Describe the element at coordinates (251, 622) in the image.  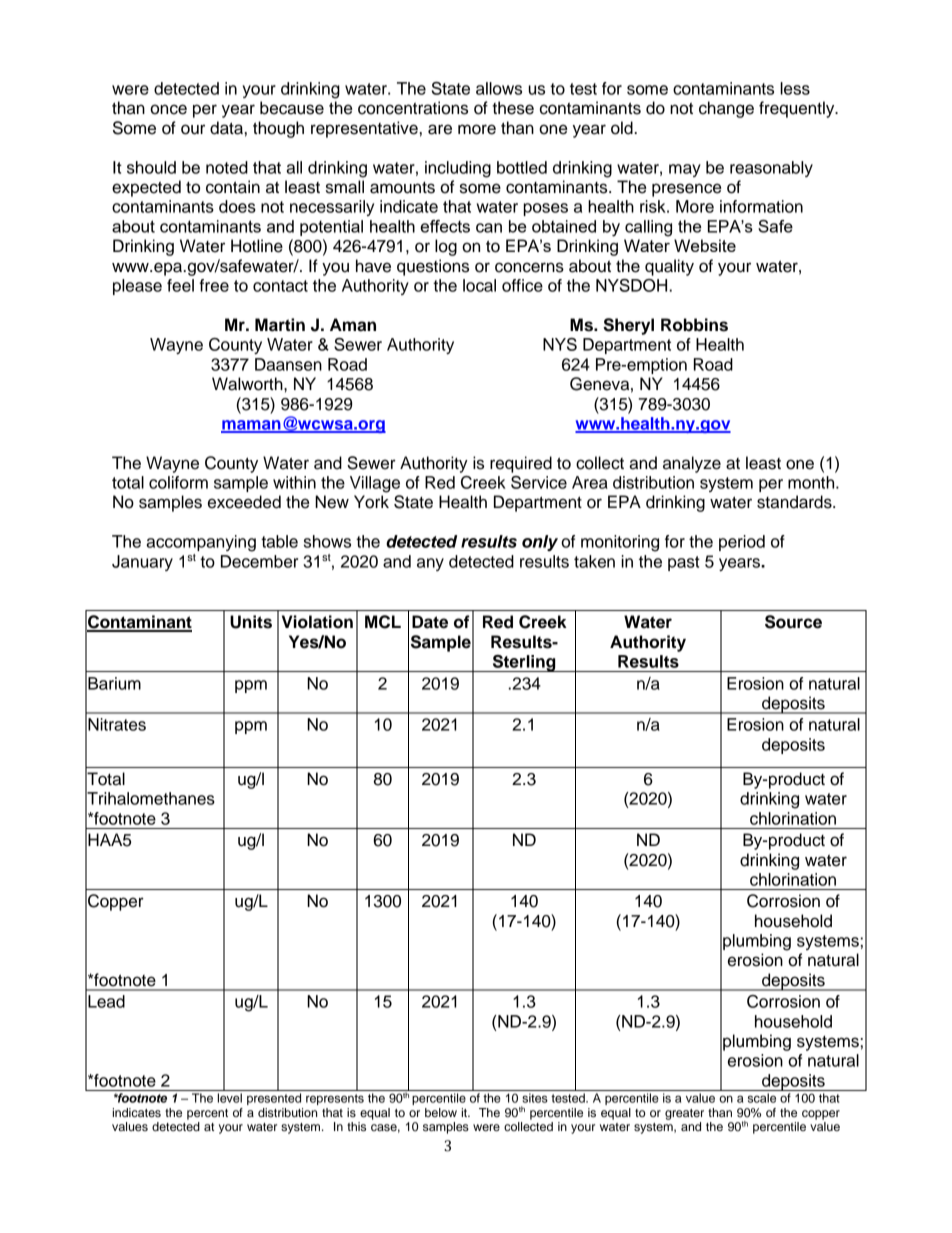
I see `Units` at that location.
